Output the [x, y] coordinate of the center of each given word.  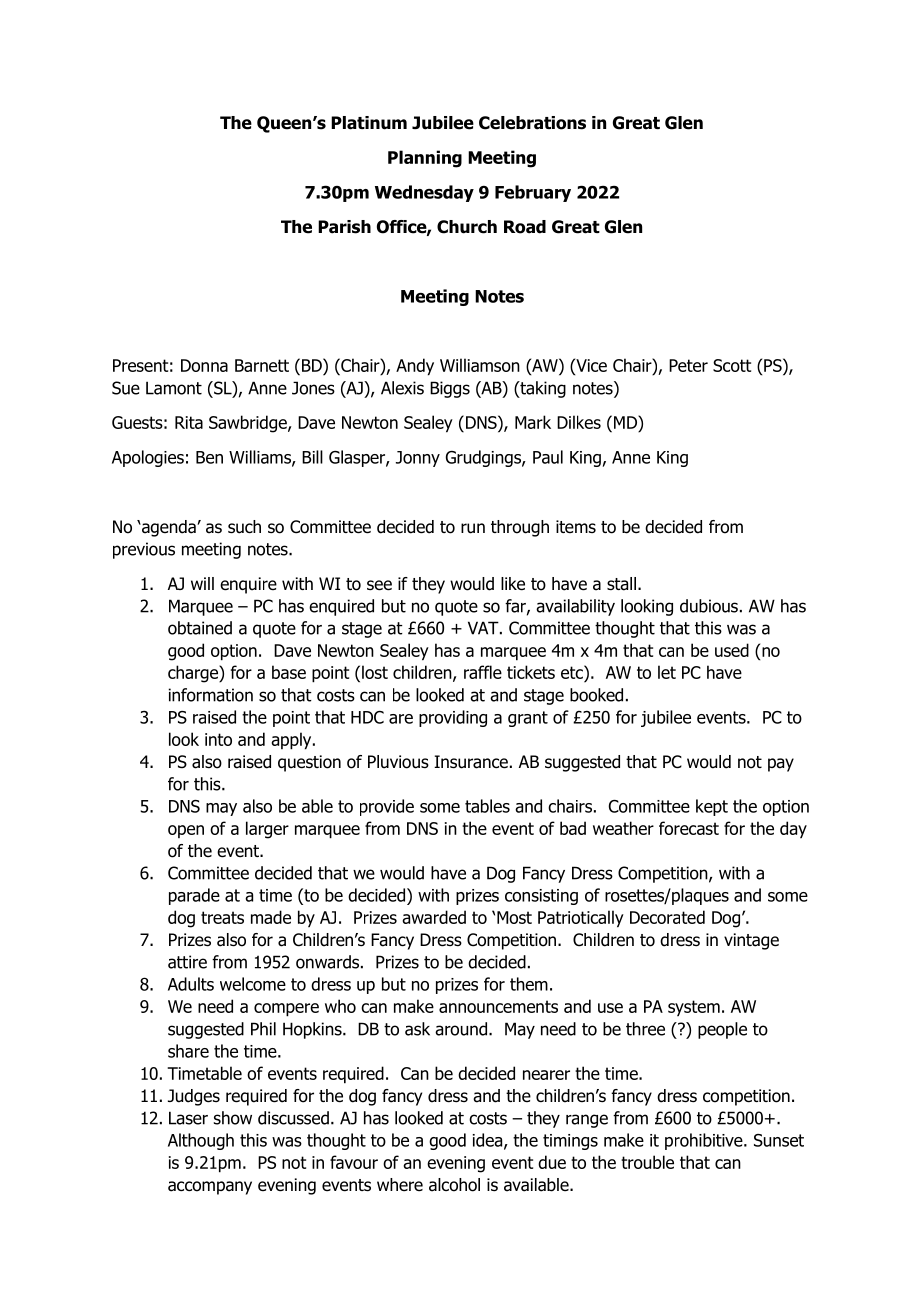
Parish [344, 227]
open [186, 831]
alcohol [454, 1185]
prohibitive [705, 1141]
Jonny [418, 459]
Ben [209, 457]
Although [201, 1141]
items [576, 526]
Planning [425, 159]
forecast [689, 828]
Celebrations [532, 123]
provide [387, 807]
